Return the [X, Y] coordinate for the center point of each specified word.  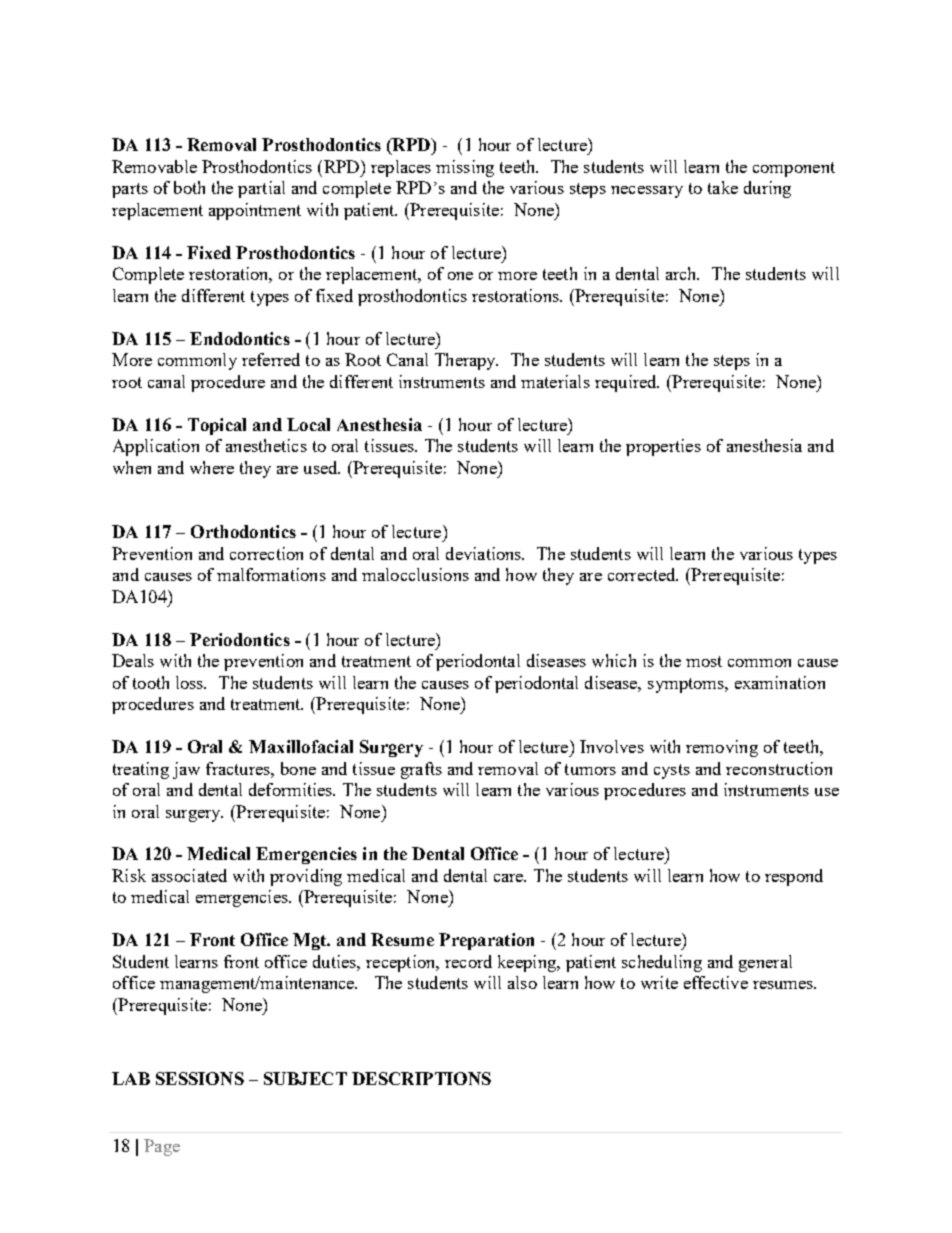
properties [663, 447]
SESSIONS [200, 1078]
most [704, 661]
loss [191, 682]
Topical [217, 426]
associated [189, 875]
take [723, 187]
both [189, 187]
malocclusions [415, 574]
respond [794, 877]
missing [465, 168]
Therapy [466, 361]
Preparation [486, 941]
